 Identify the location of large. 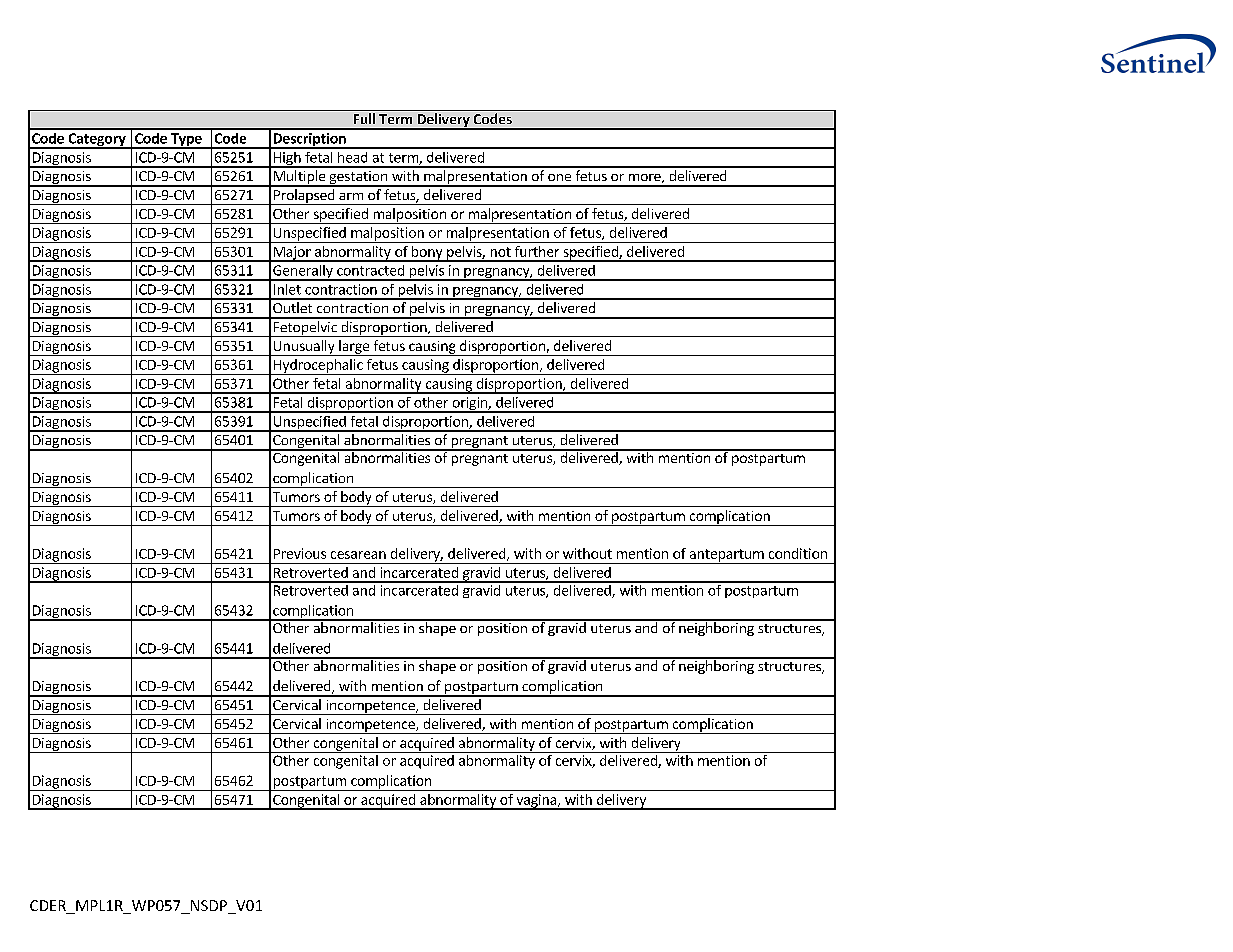
(354, 348).
